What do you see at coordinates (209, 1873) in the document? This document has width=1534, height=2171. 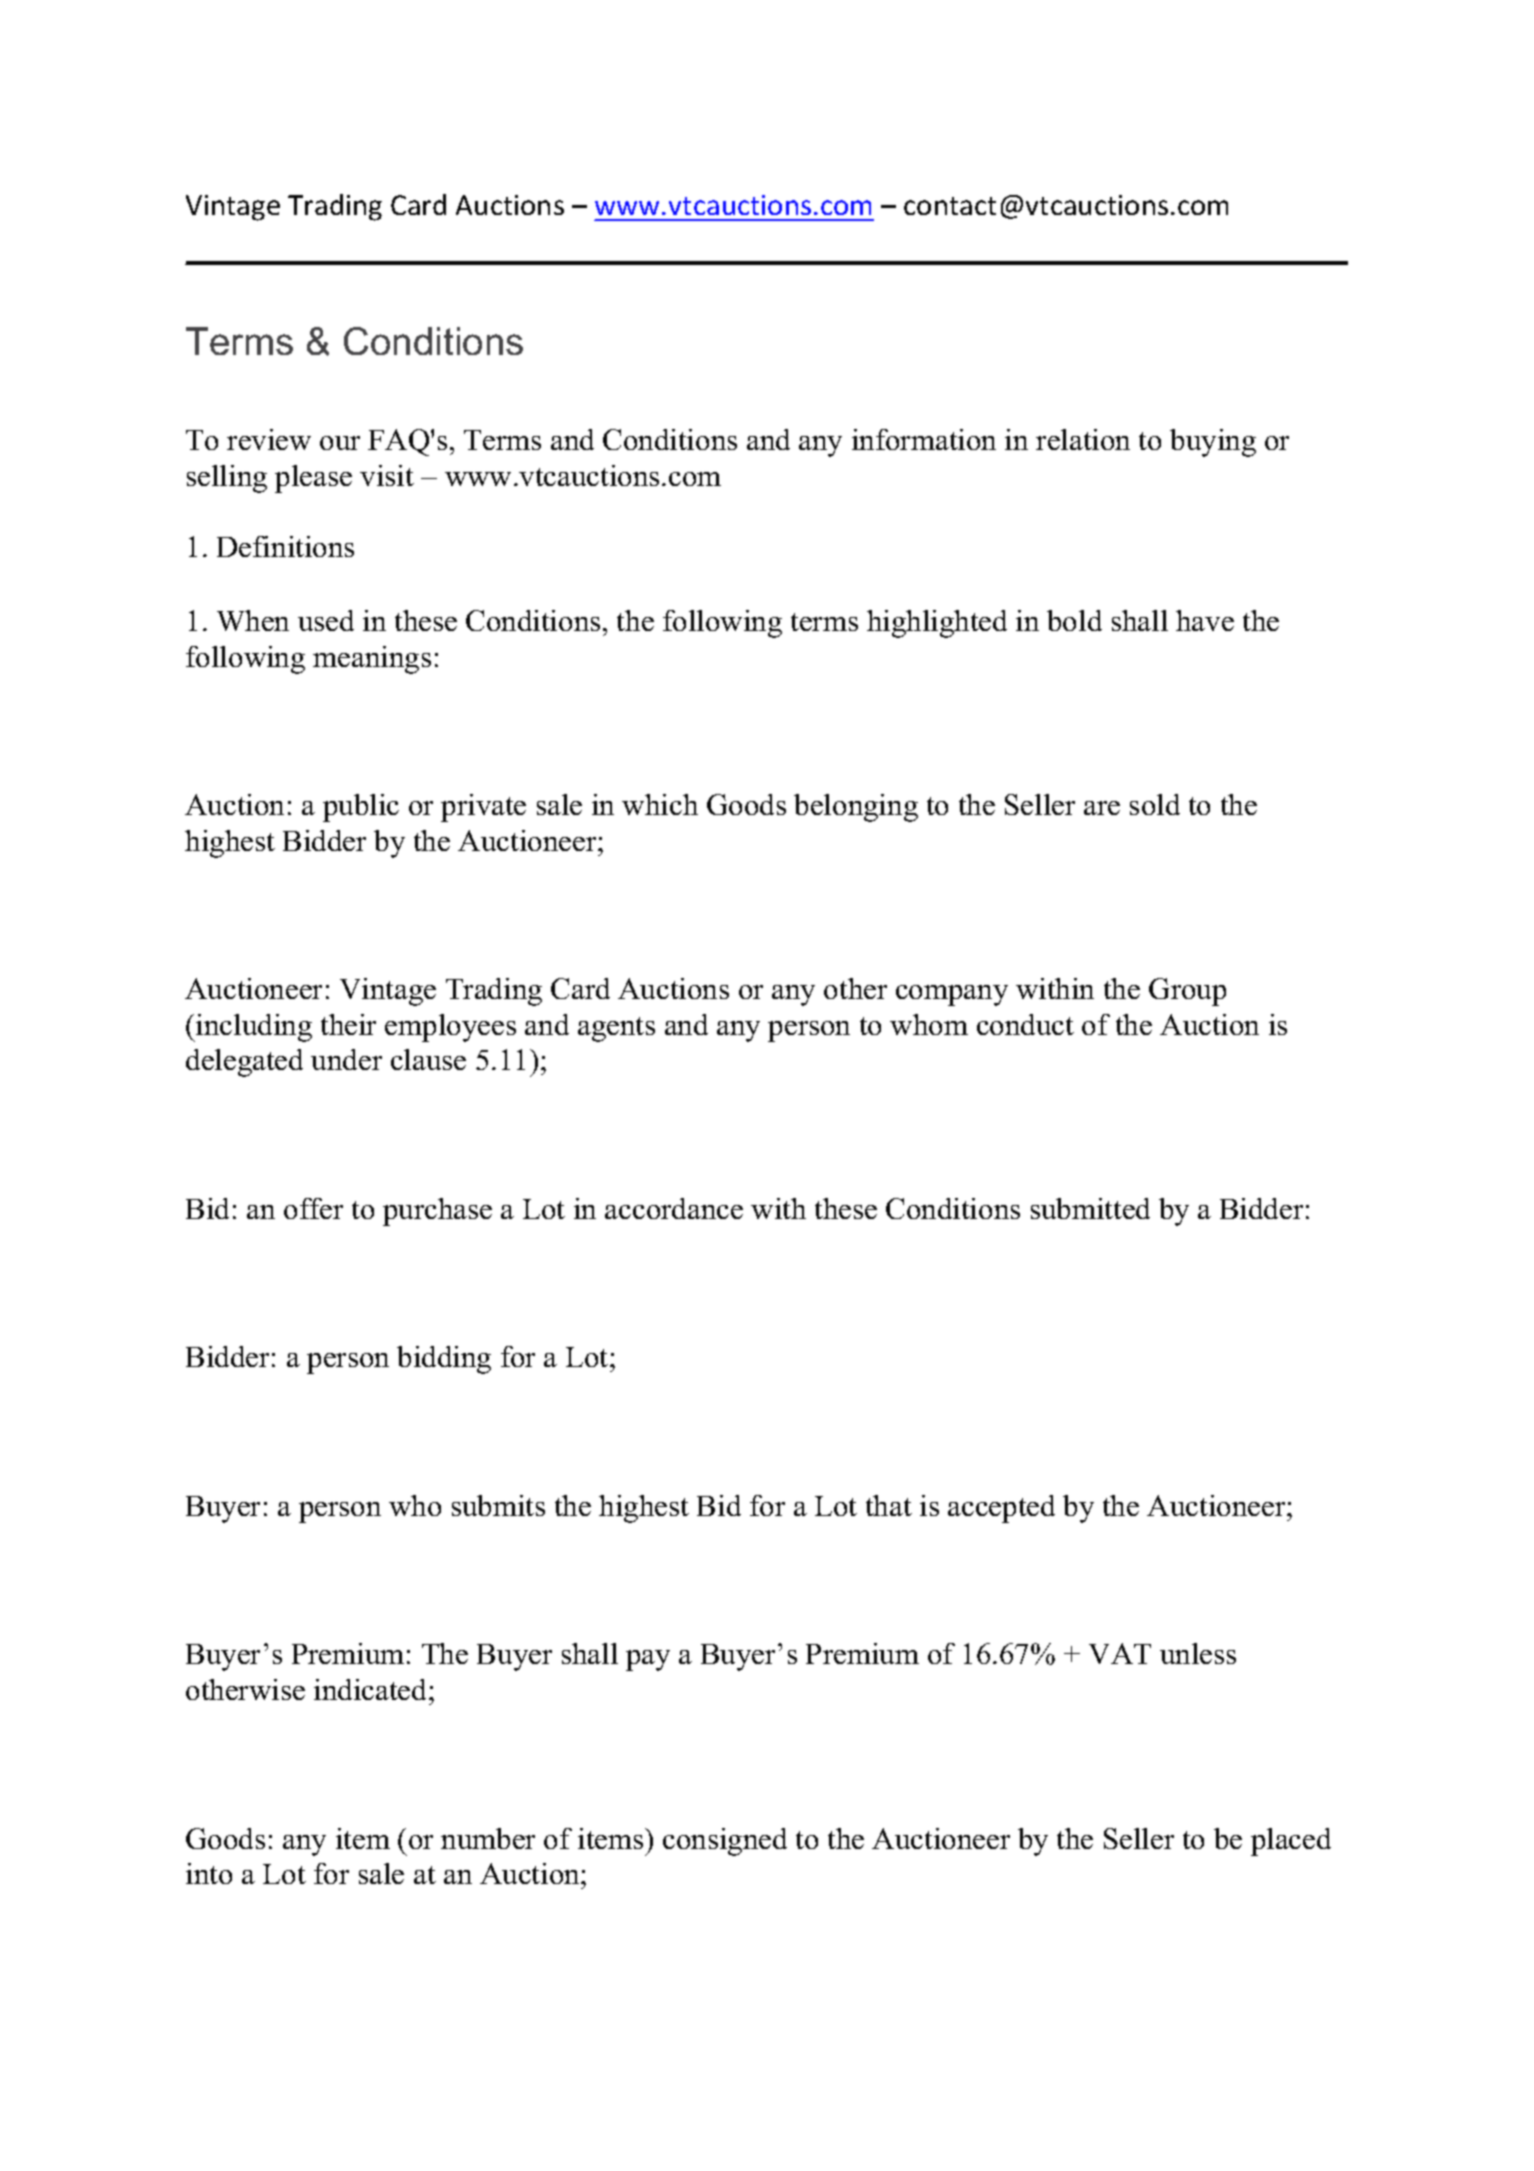 I see `into` at bounding box center [209, 1873].
